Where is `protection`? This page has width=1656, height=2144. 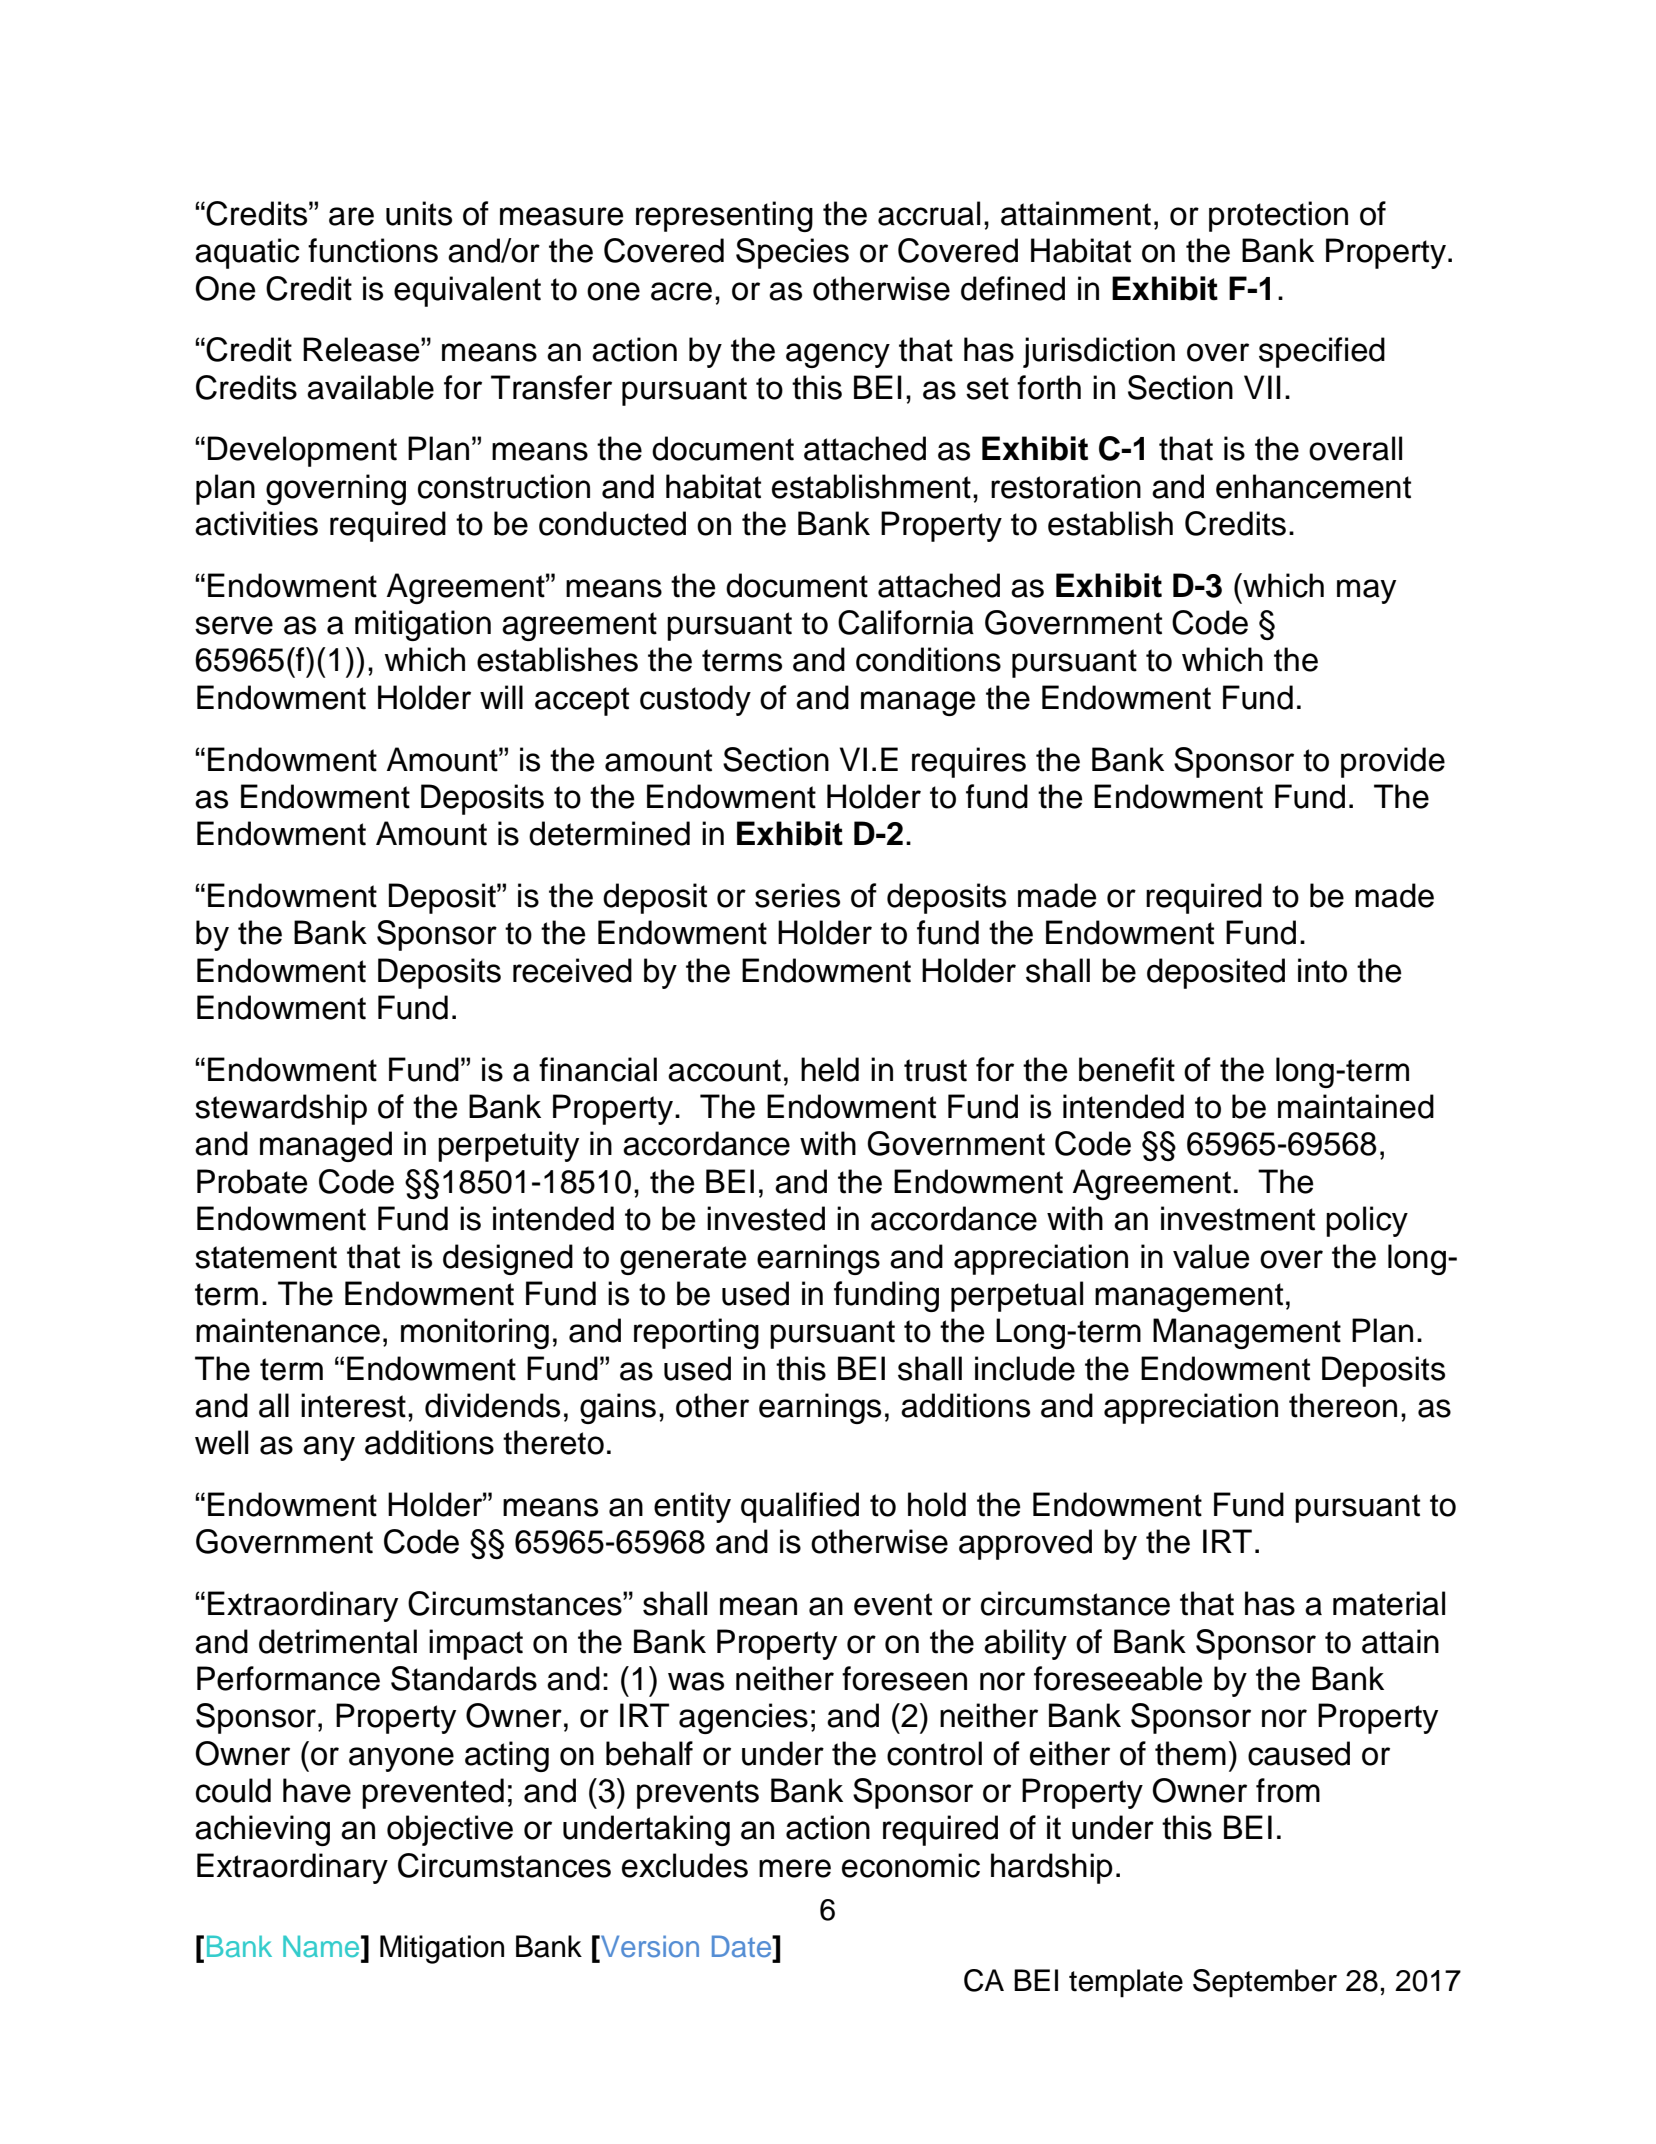 protection is located at coordinates (1278, 216).
